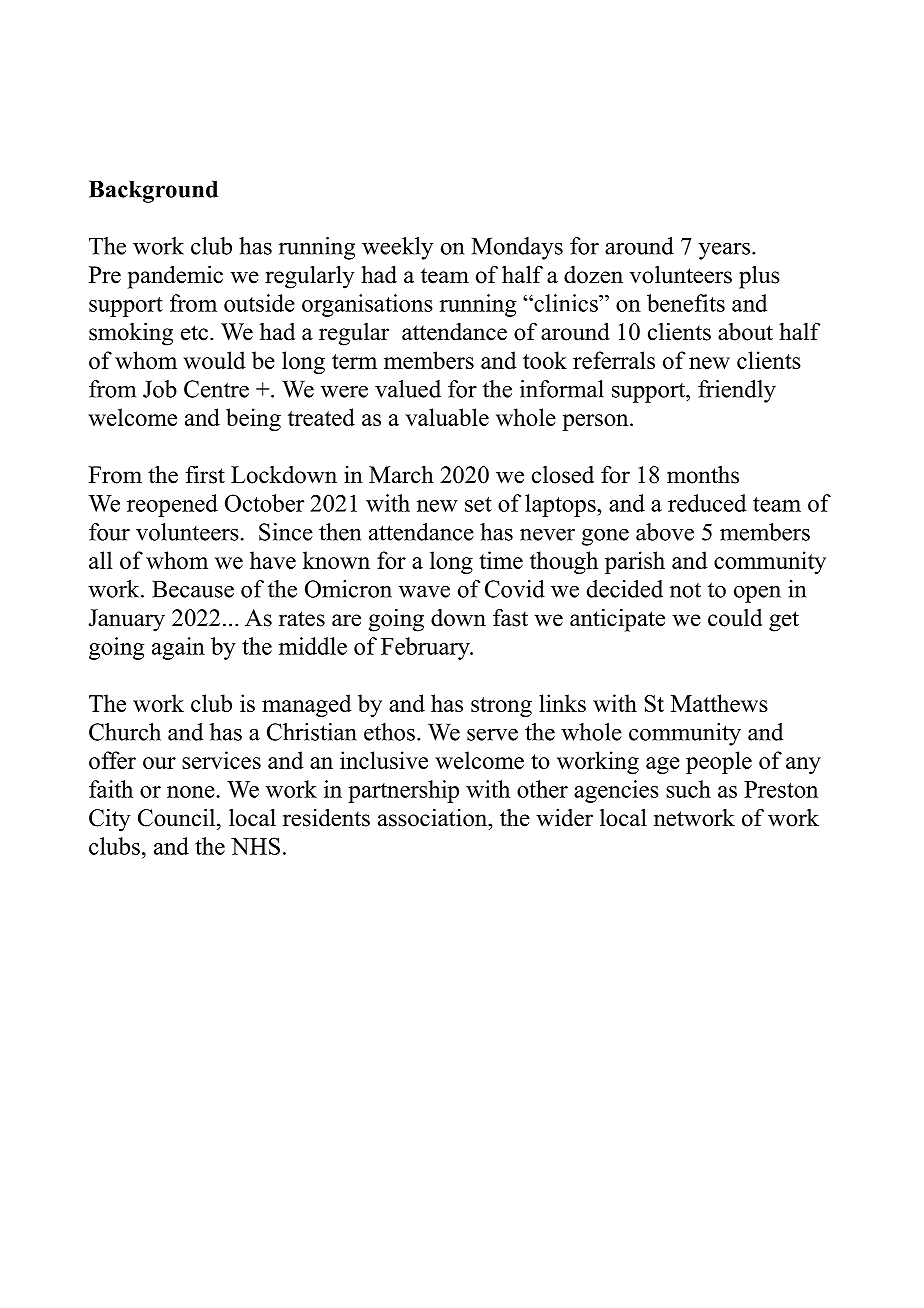 This screenshot has height=1308, width=924. Describe the element at coordinates (737, 391) in the screenshot. I see `friendly` at that location.
